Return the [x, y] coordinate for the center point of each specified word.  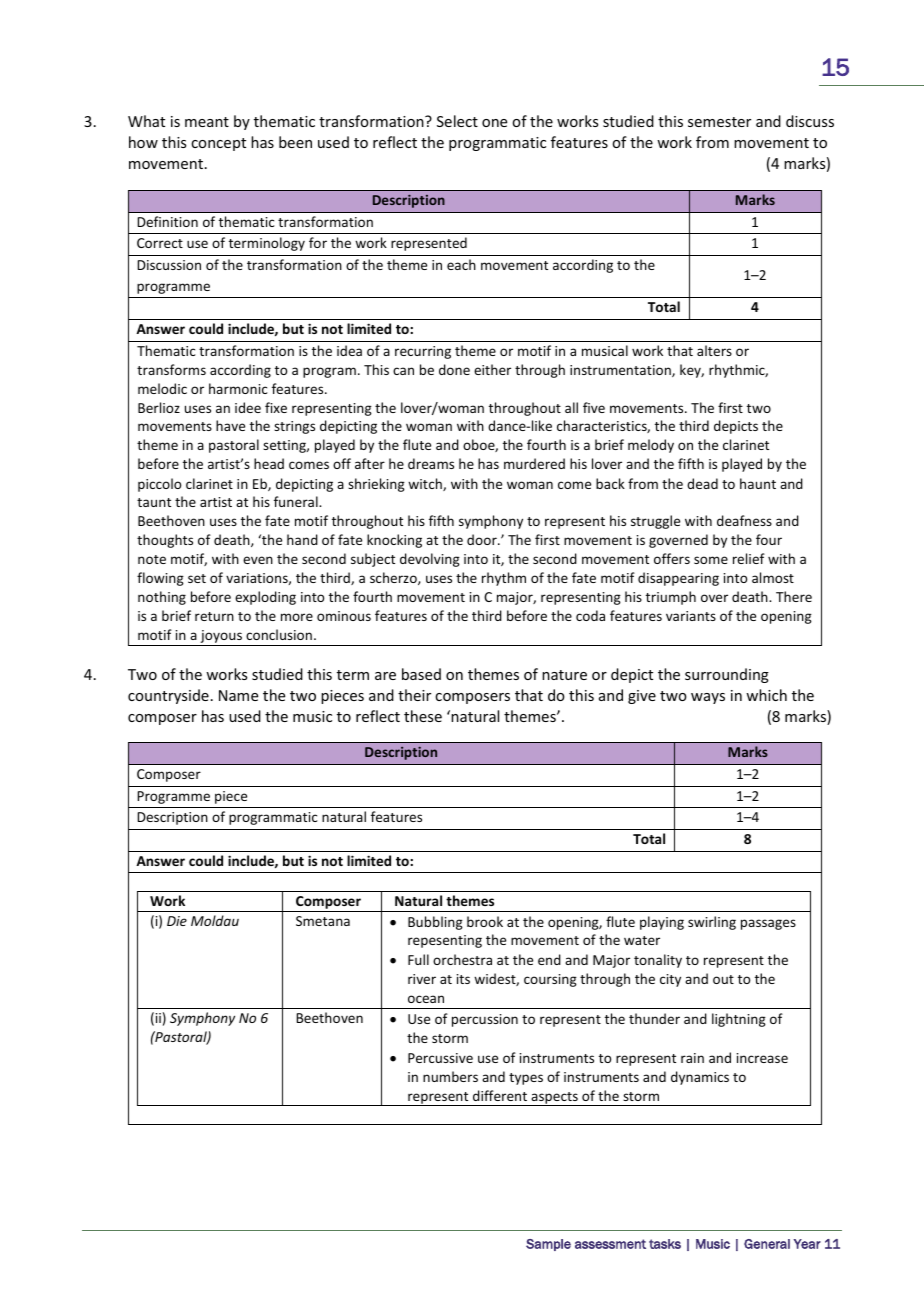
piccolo [159, 485]
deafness [744, 520]
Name [238, 695]
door [483, 539]
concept [218, 144]
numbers [450, 1076]
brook [485, 921]
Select [457, 121]
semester [719, 122]
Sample [548, 1245]
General [767, 1244]
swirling [712, 923]
